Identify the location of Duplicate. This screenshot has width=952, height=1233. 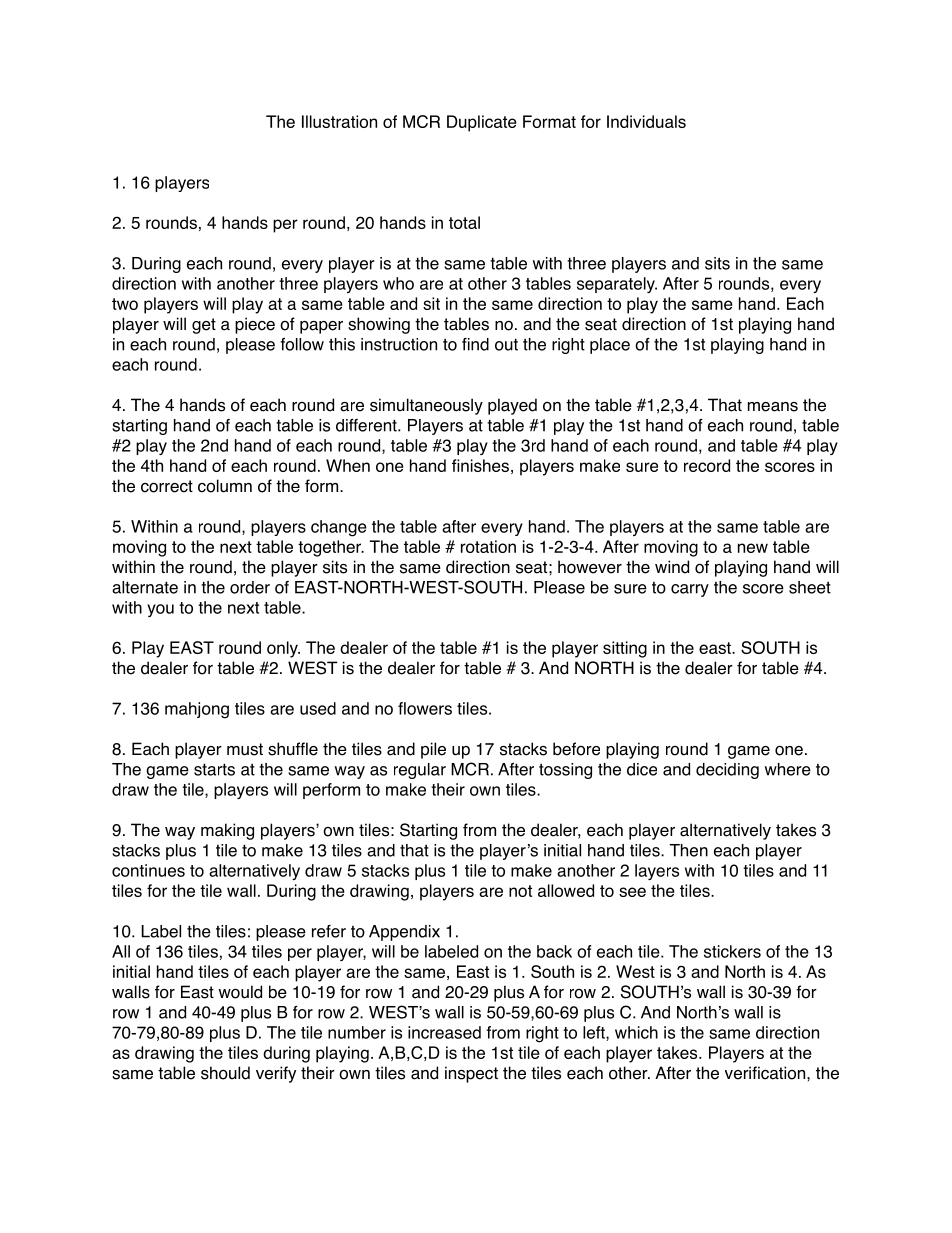
(482, 123).
